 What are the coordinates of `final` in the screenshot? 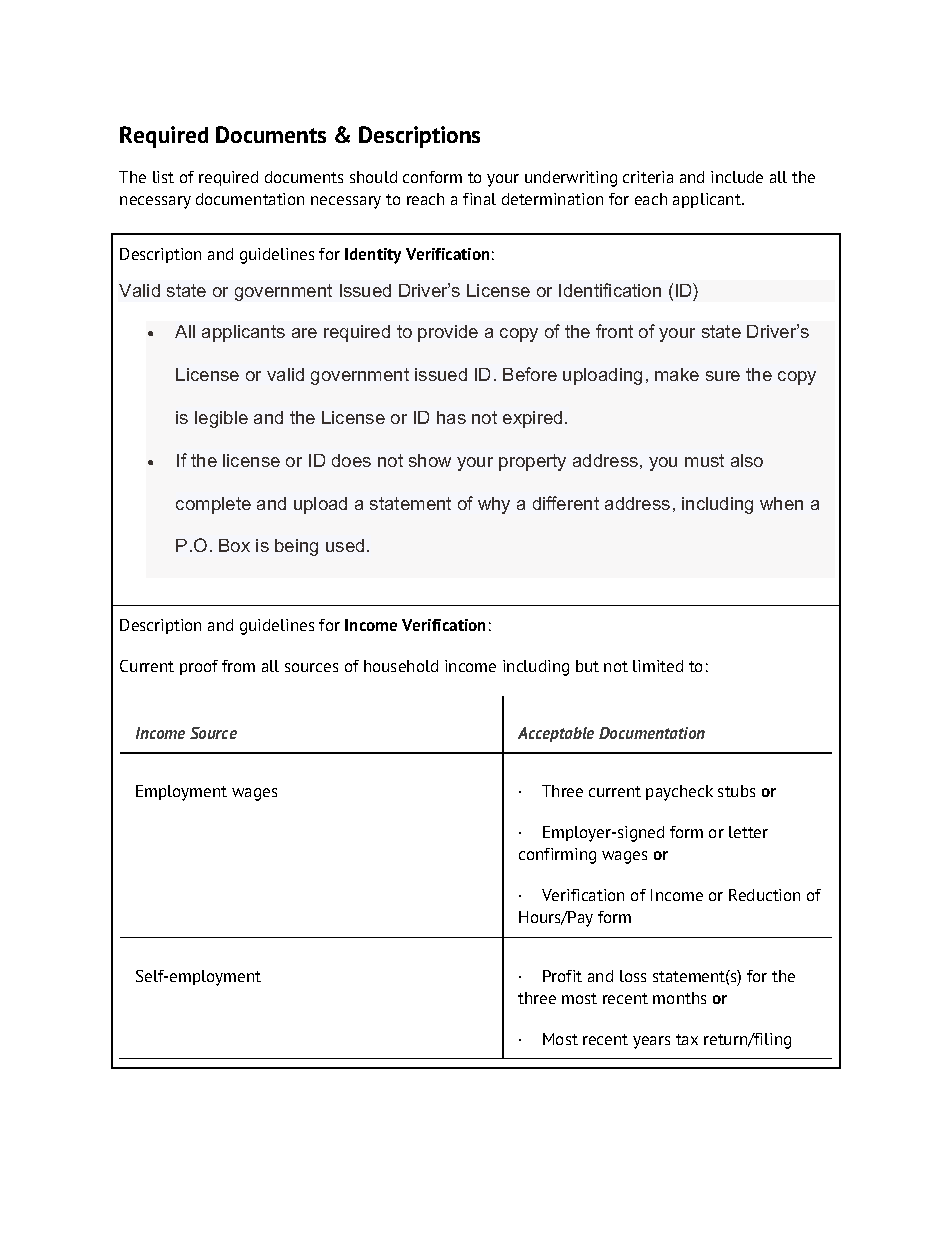 It's located at (479, 199).
